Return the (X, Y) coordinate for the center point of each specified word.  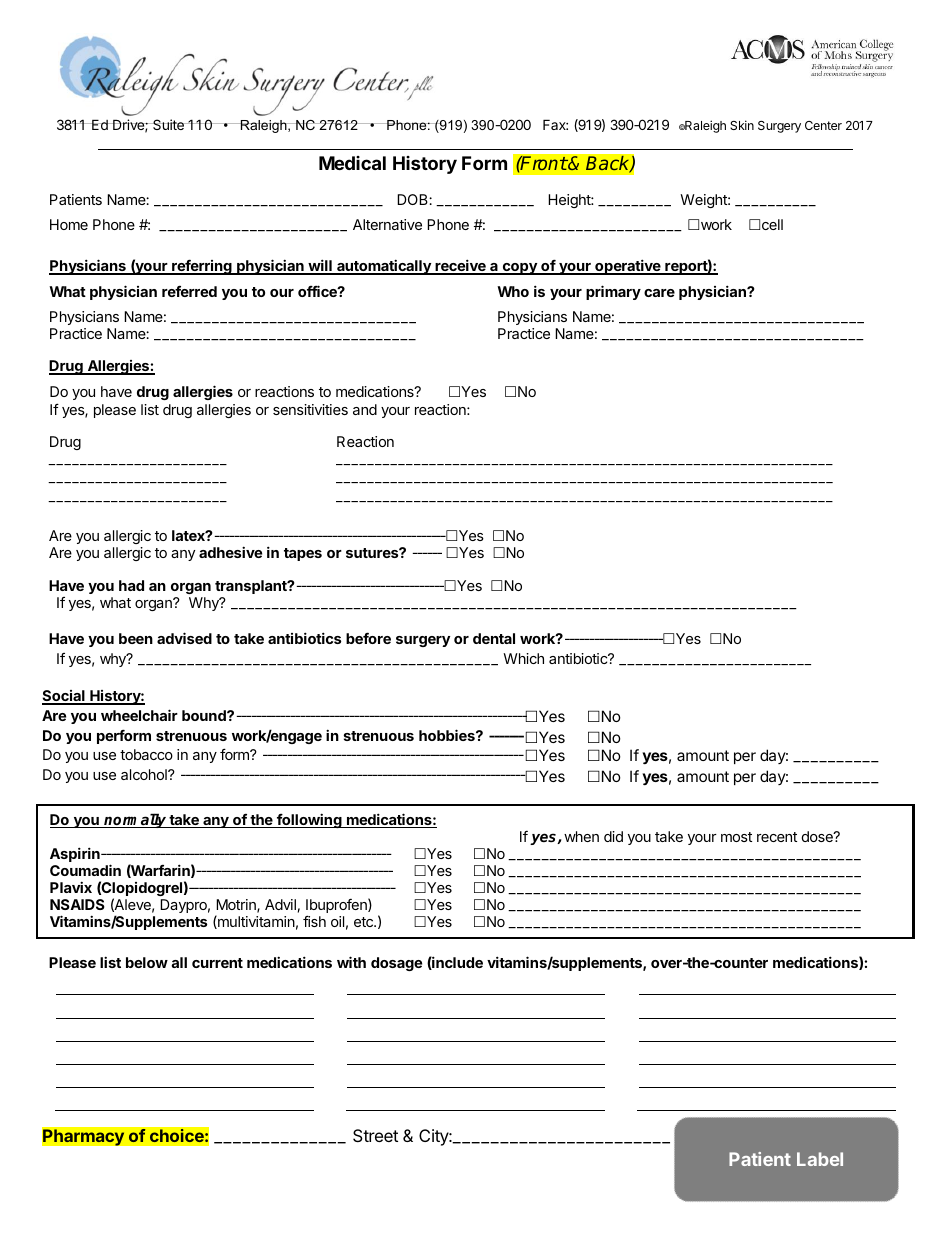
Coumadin (85, 870)
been (136, 638)
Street (375, 1135)
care (659, 293)
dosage (396, 964)
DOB (413, 199)
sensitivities (310, 409)
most (736, 837)
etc (364, 922)
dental (494, 638)
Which (523, 658)
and (365, 409)
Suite (168, 124)
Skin (742, 125)
